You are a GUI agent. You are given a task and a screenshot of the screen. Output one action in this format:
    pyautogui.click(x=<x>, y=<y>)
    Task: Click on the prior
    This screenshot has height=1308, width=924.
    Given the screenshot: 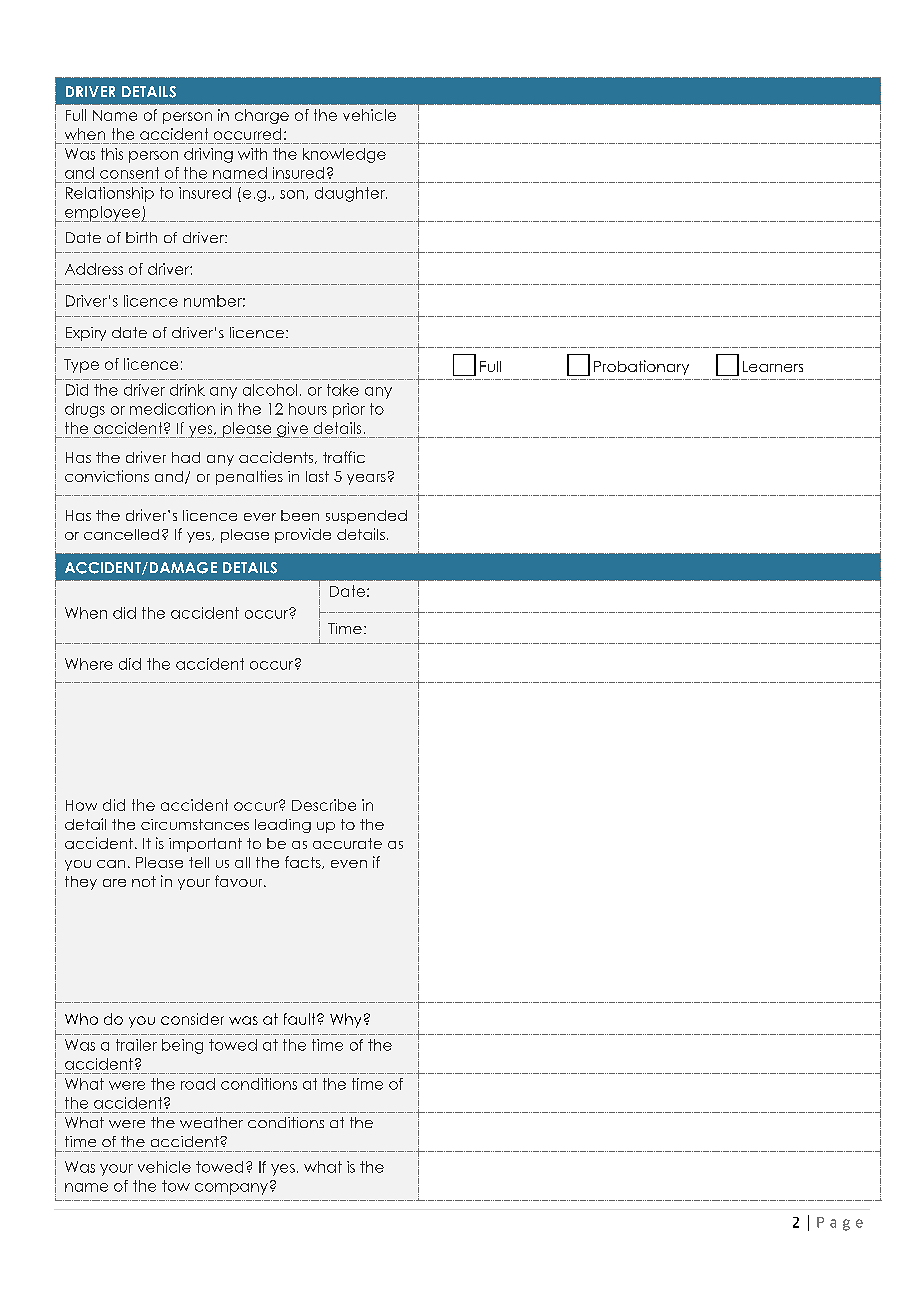 What is the action you would take?
    pyautogui.click(x=349, y=410)
